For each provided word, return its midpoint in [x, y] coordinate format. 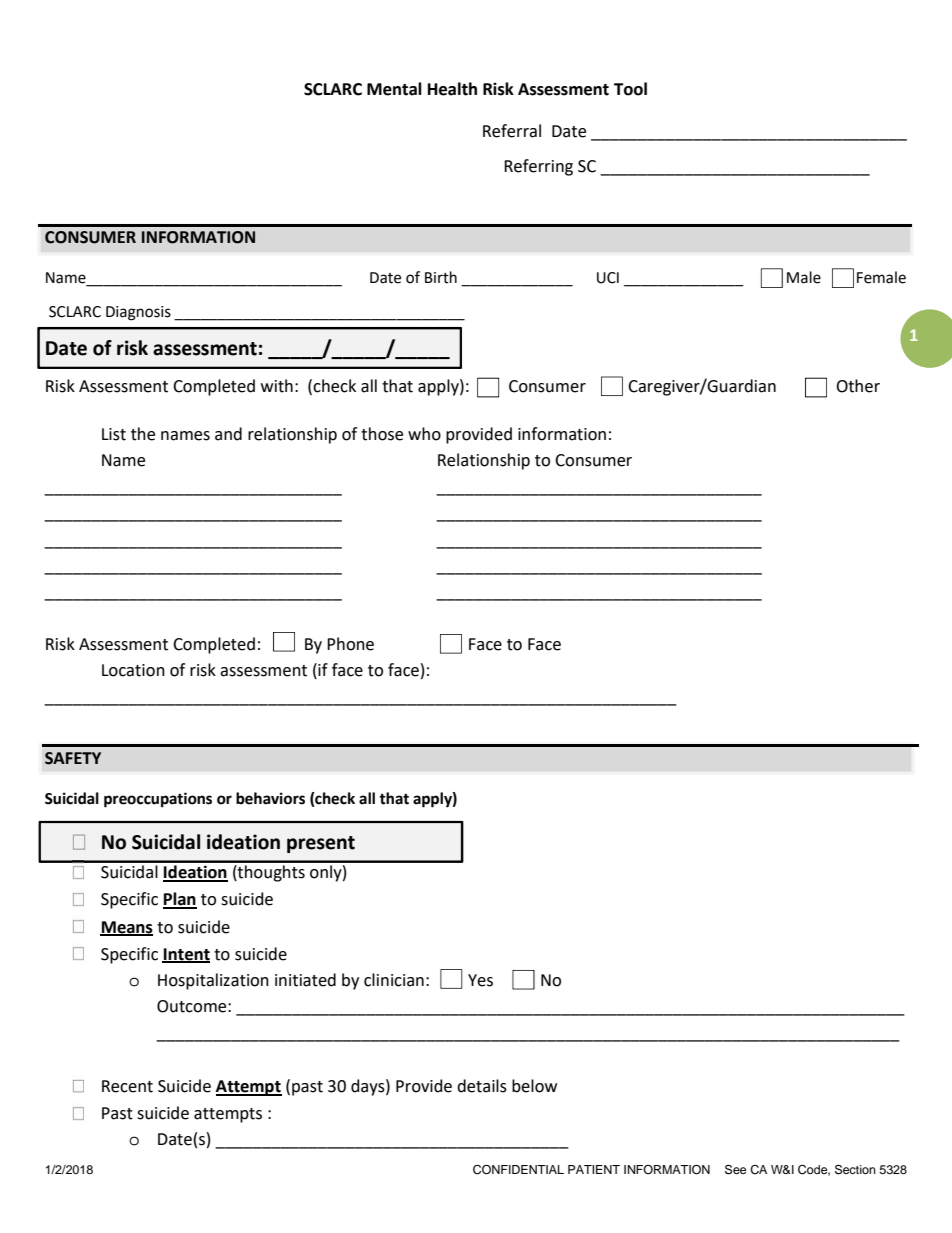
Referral [512, 131]
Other [858, 386]
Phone [350, 644]
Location [133, 670]
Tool [630, 89]
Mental [394, 89]
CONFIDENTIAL [518, 1170]
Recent [127, 1086]
